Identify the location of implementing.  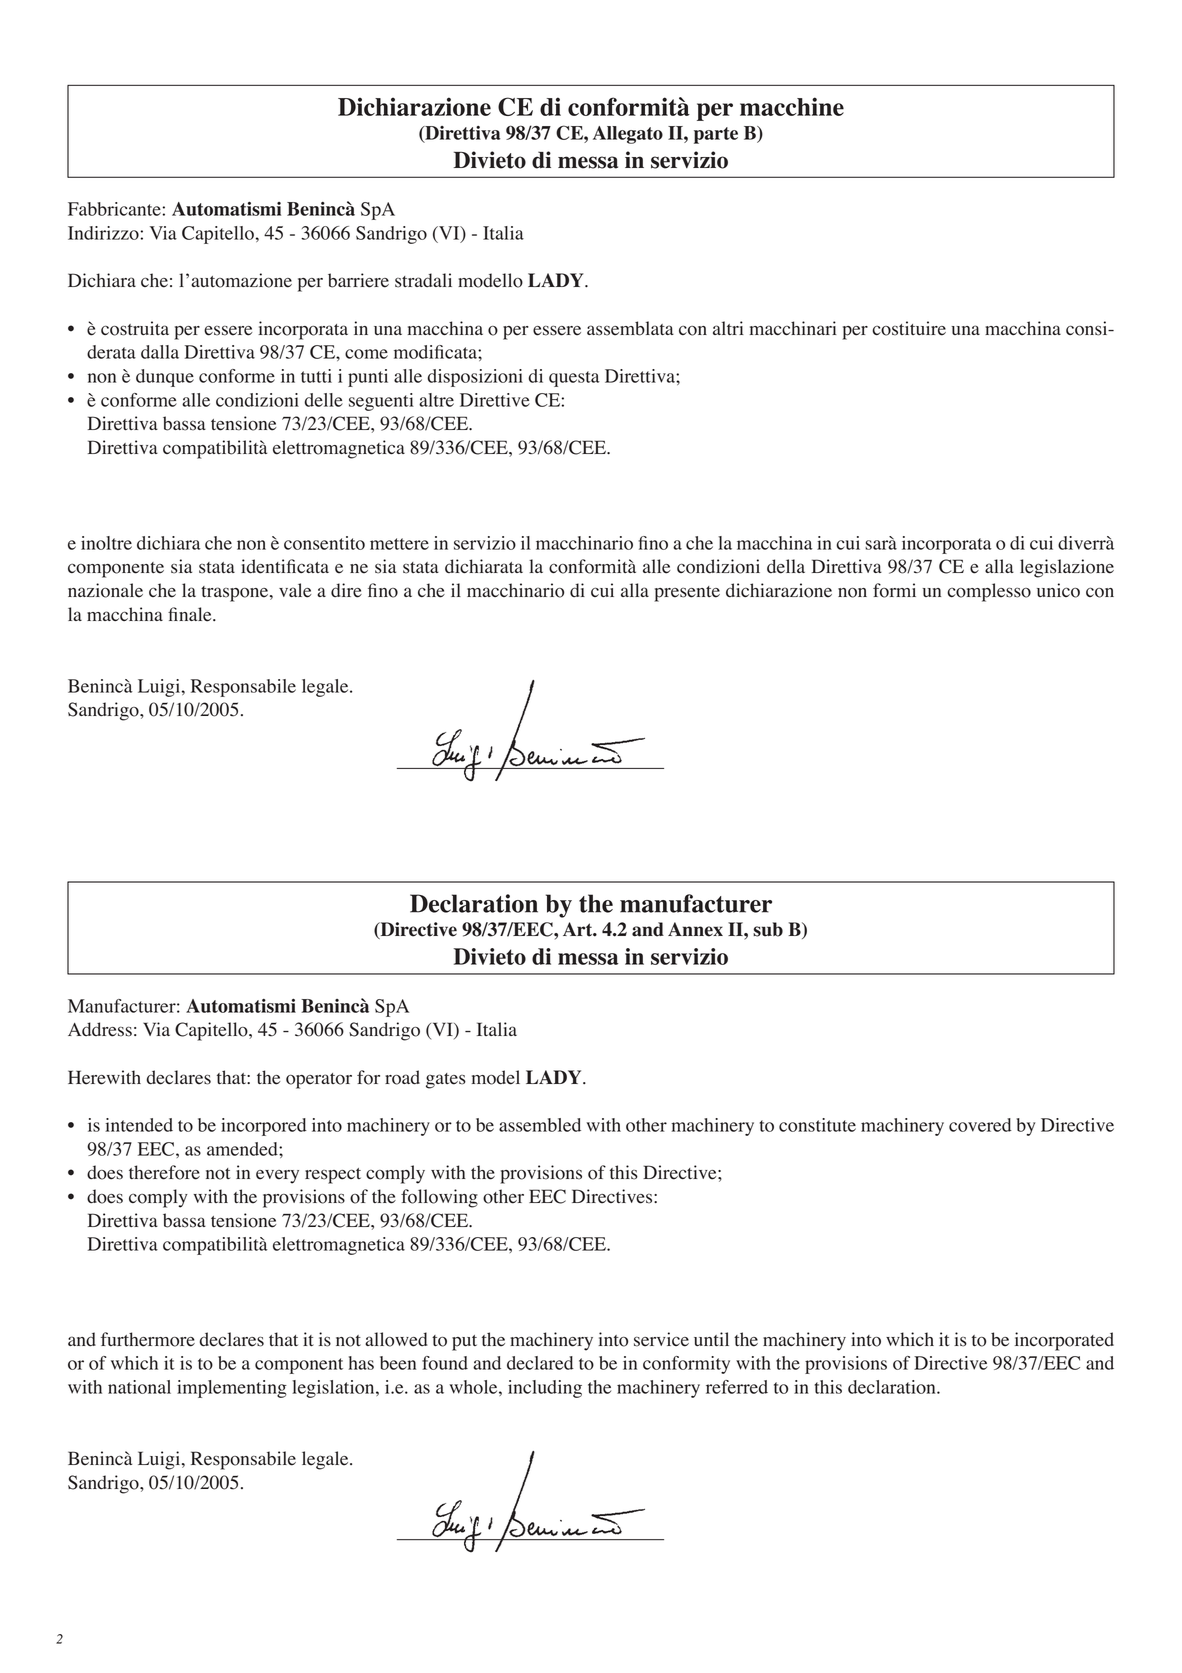
(232, 1389).
